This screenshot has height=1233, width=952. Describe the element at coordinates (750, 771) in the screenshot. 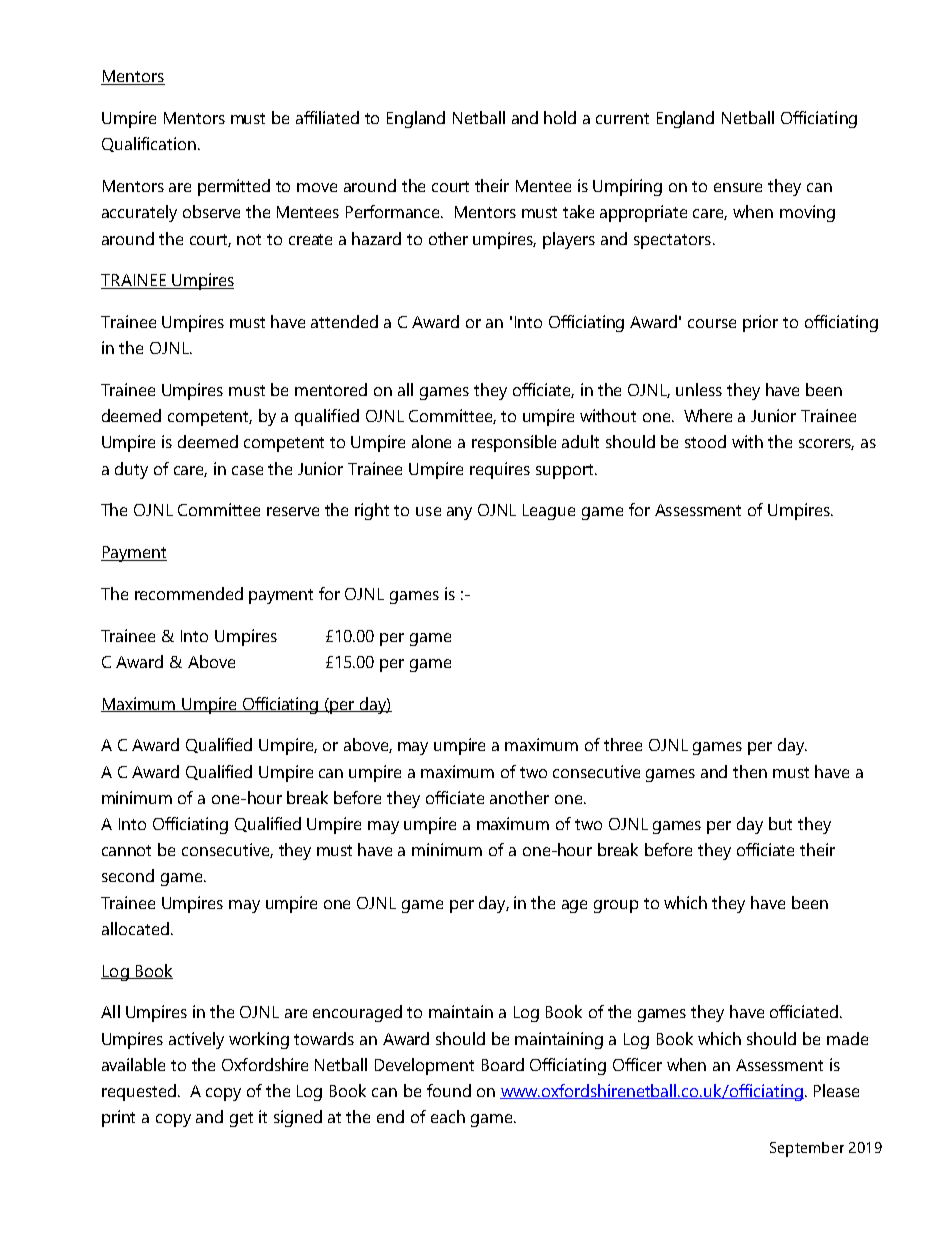

I see `then` at that location.
